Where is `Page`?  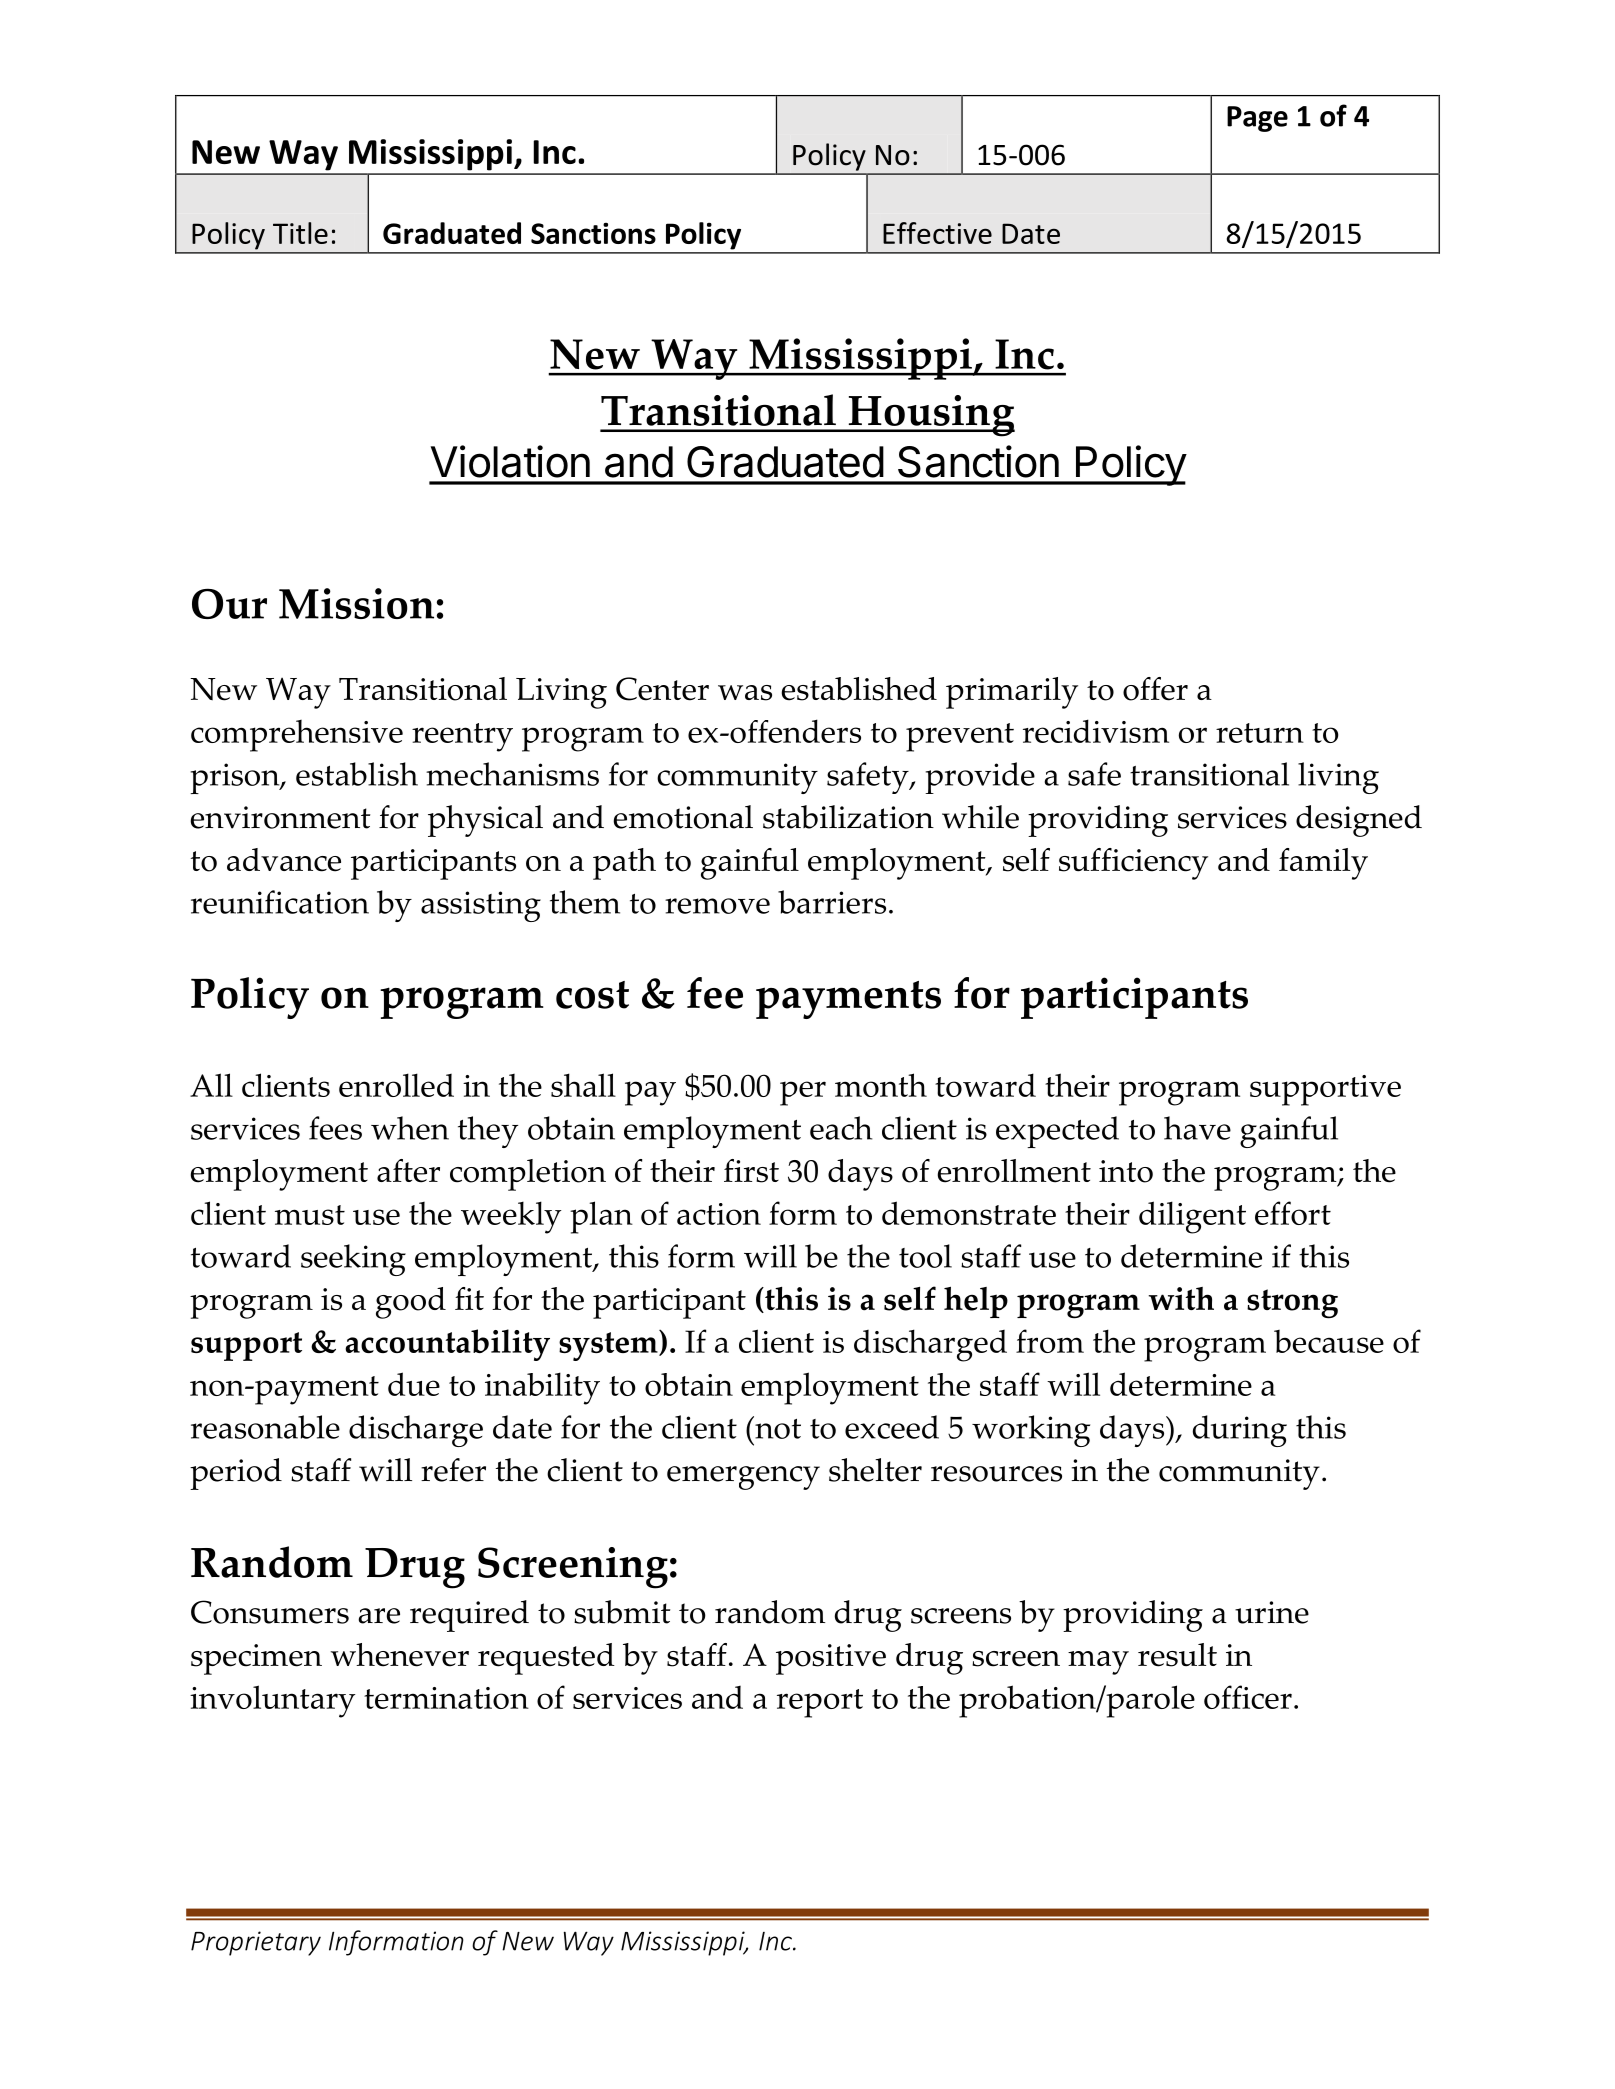
Page is located at coordinates (1257, 119).
